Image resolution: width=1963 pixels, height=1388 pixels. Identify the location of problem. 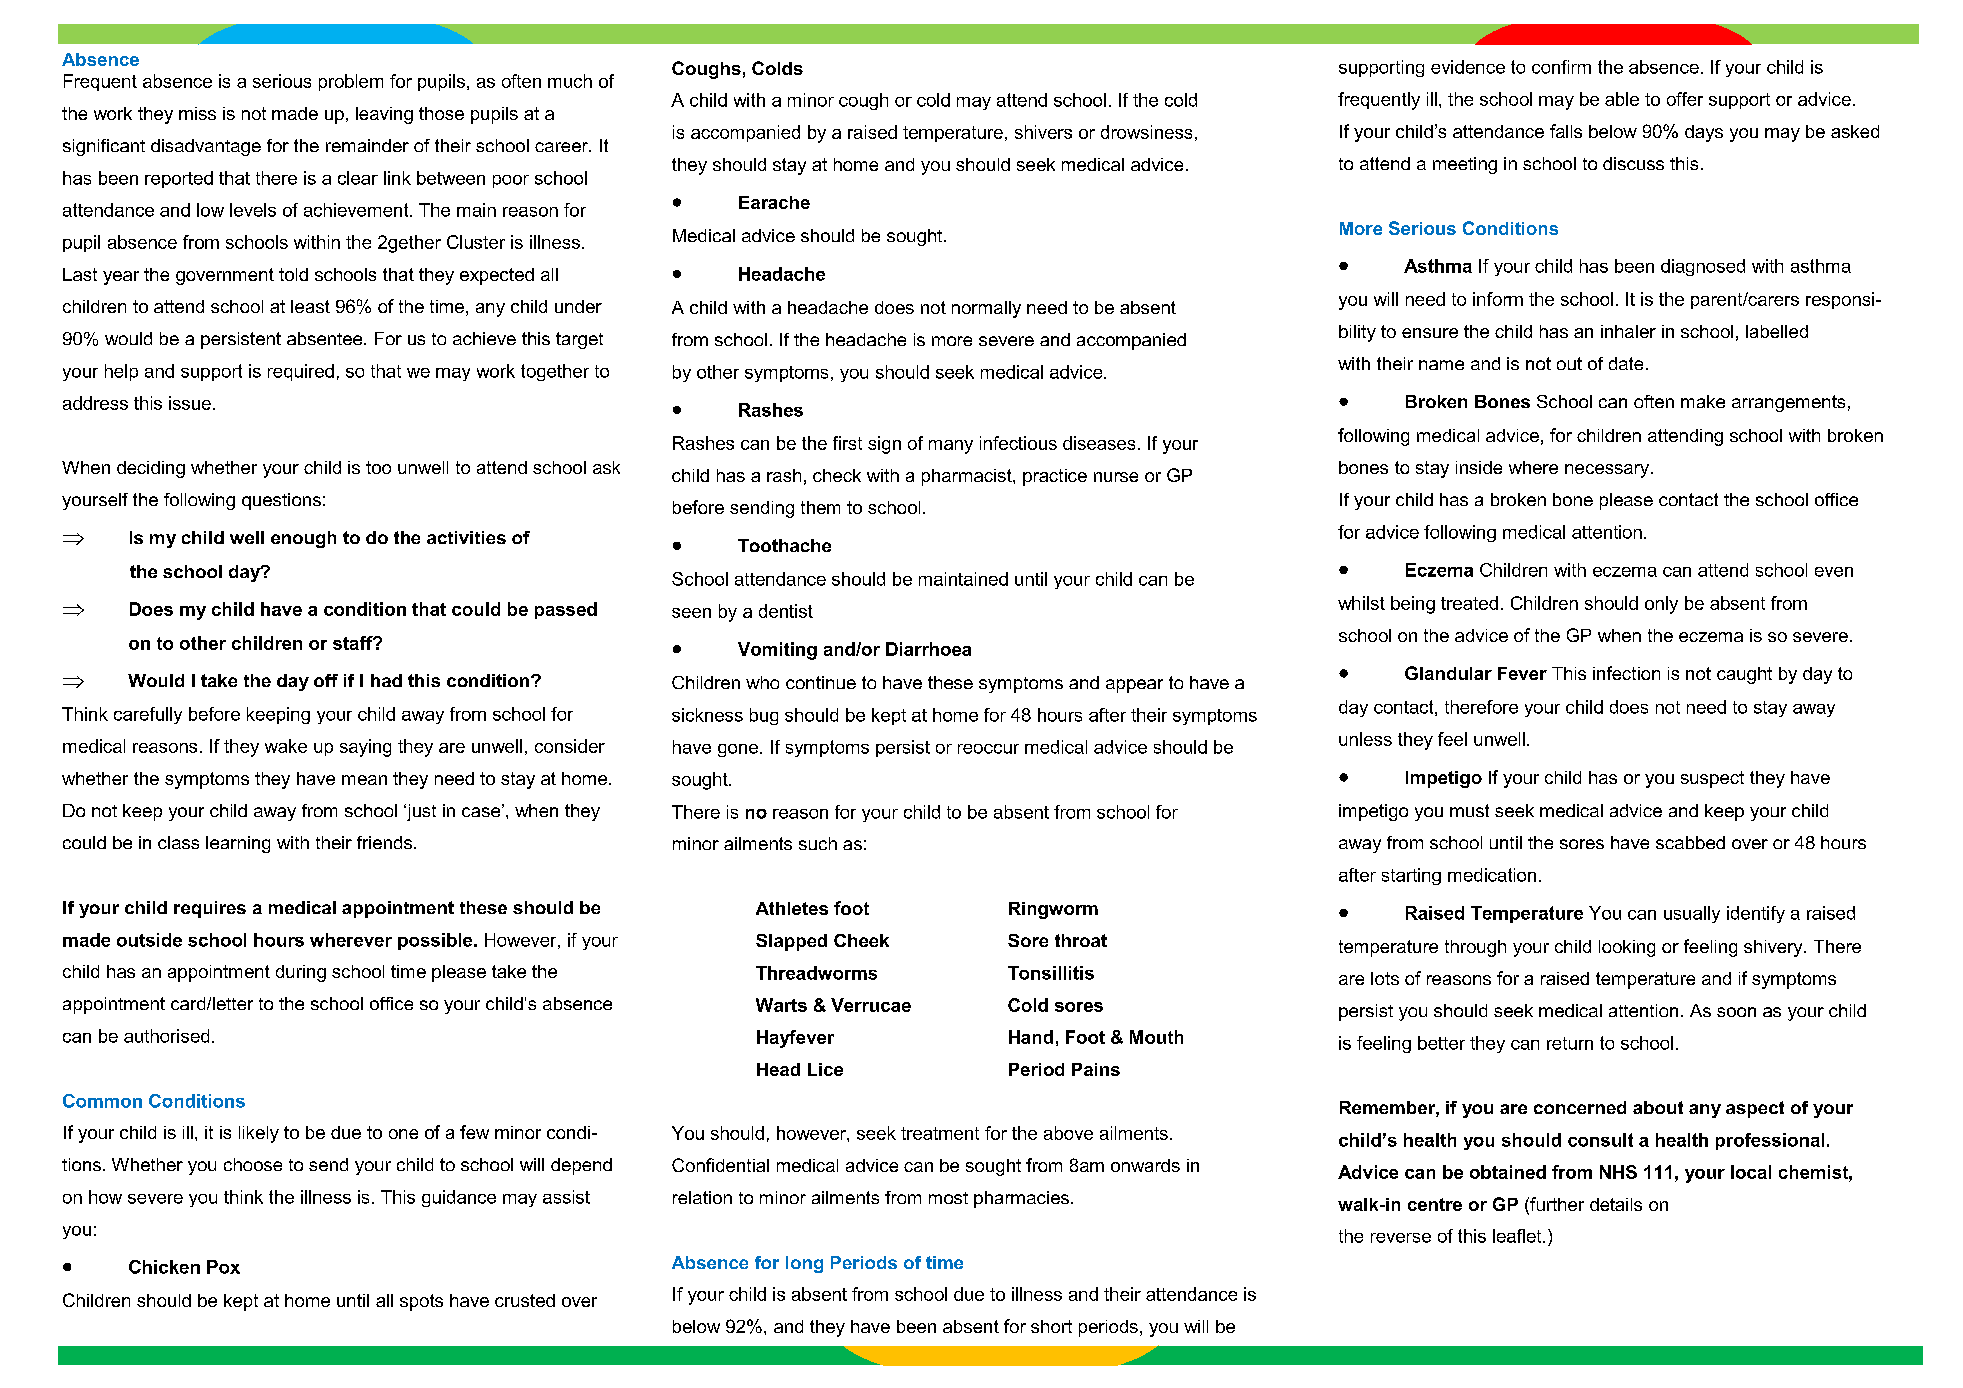
(351, 82).
